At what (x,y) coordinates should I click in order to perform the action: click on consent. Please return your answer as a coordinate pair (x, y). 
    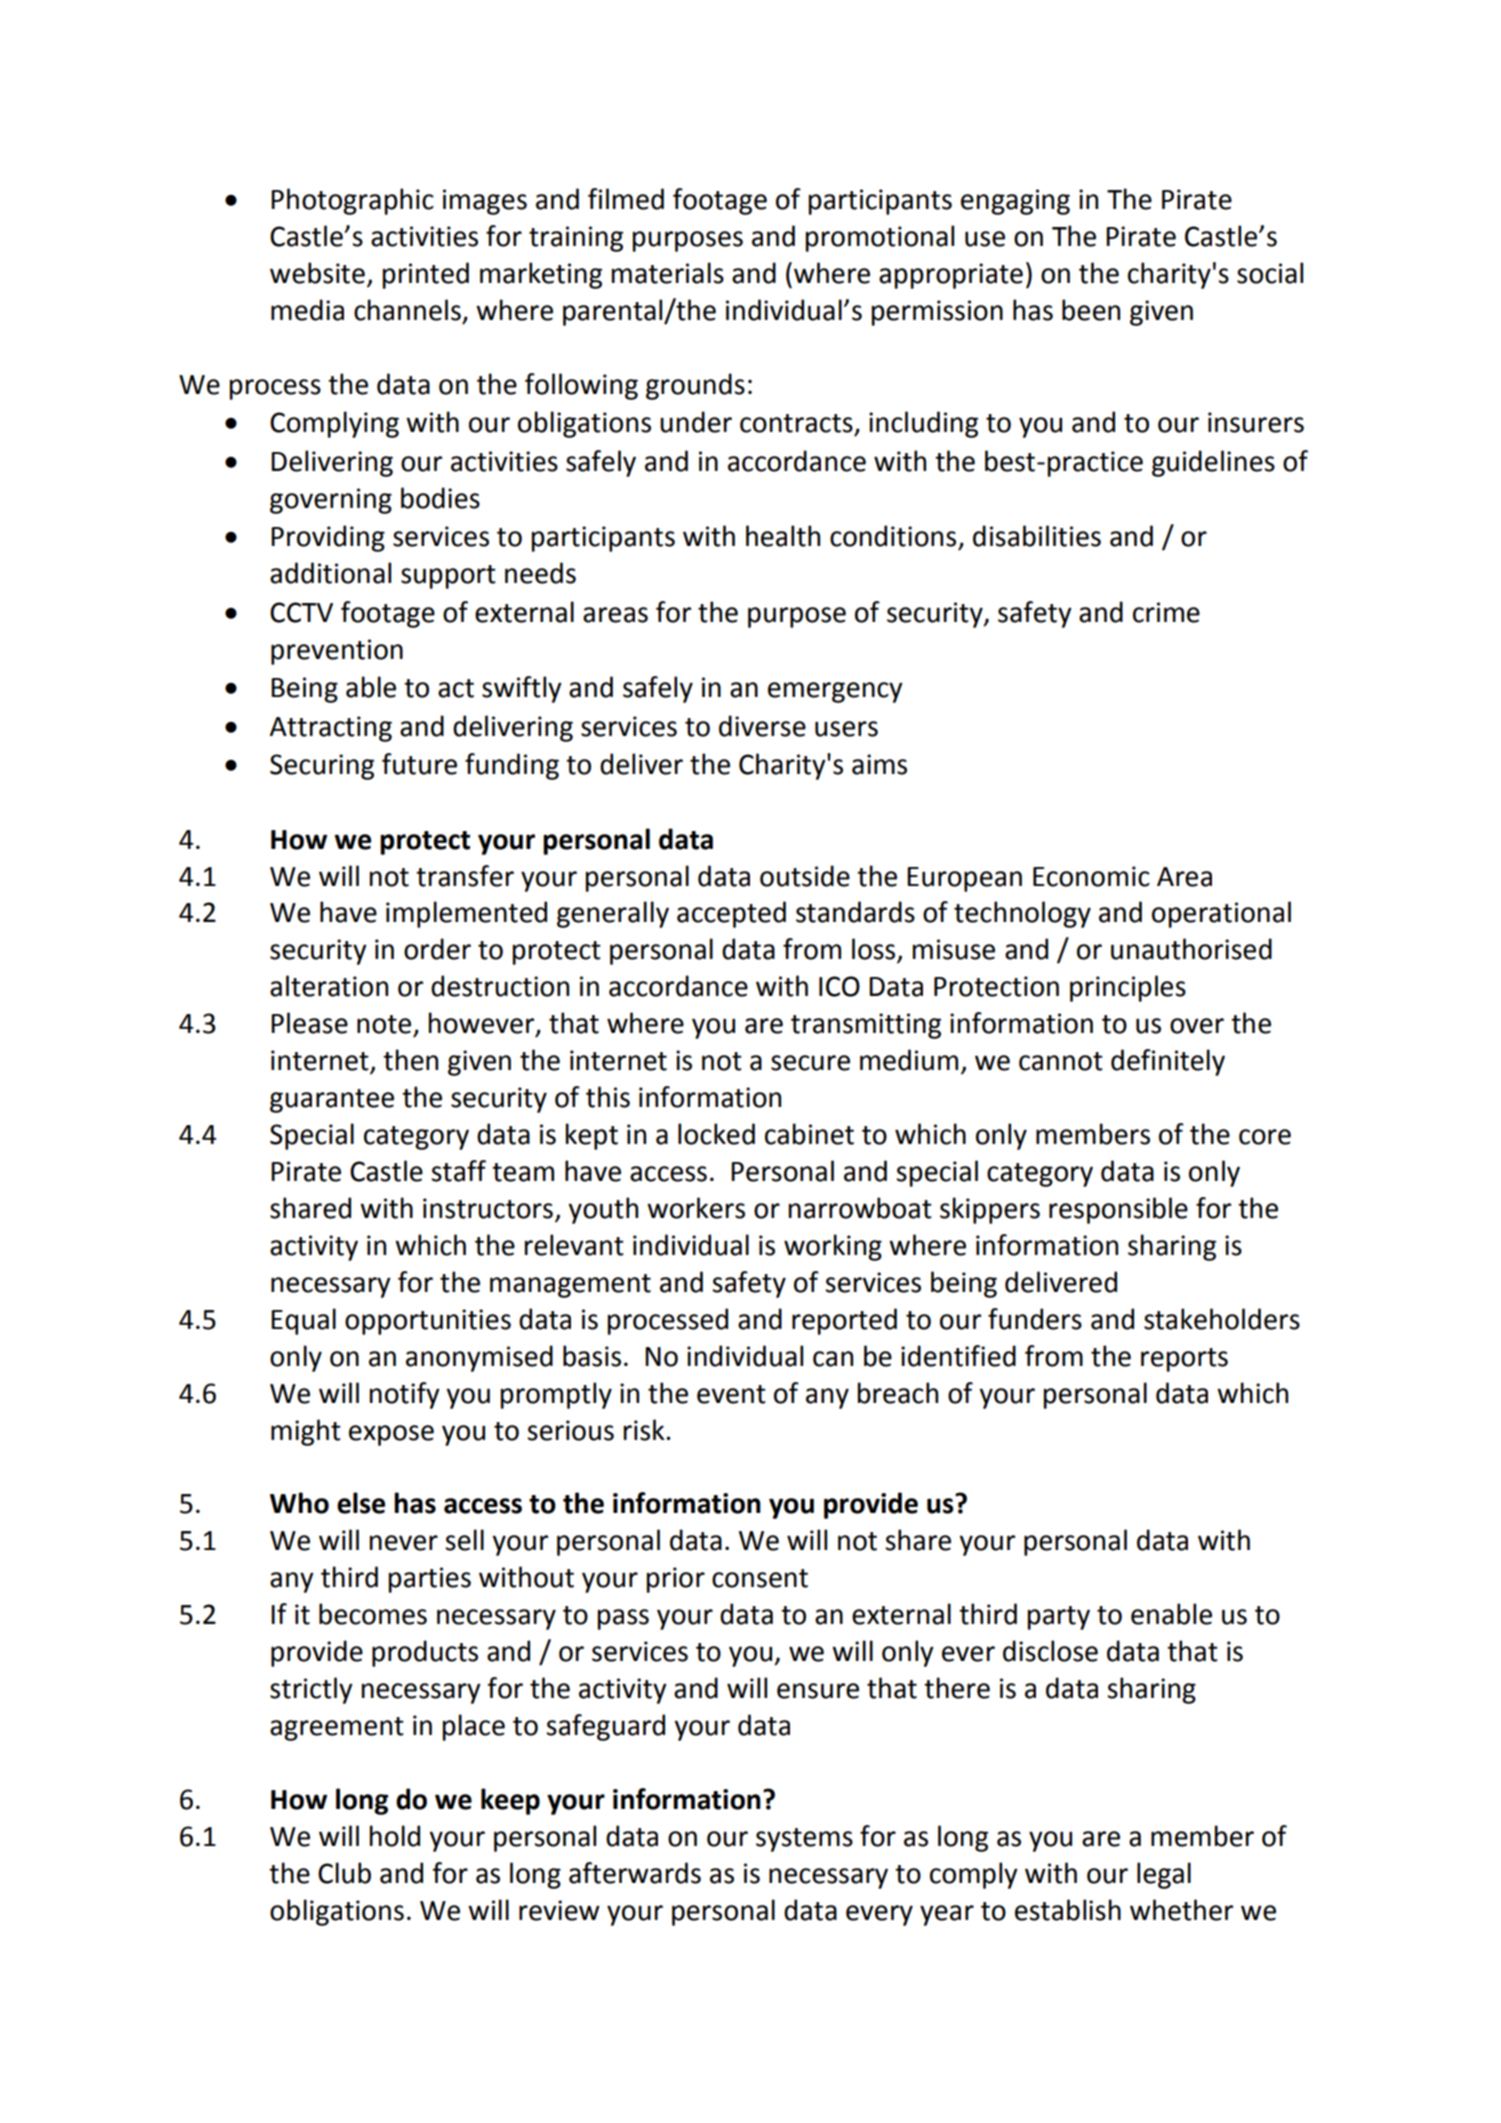
    Looking at the image, I should click on (760, 1578).
